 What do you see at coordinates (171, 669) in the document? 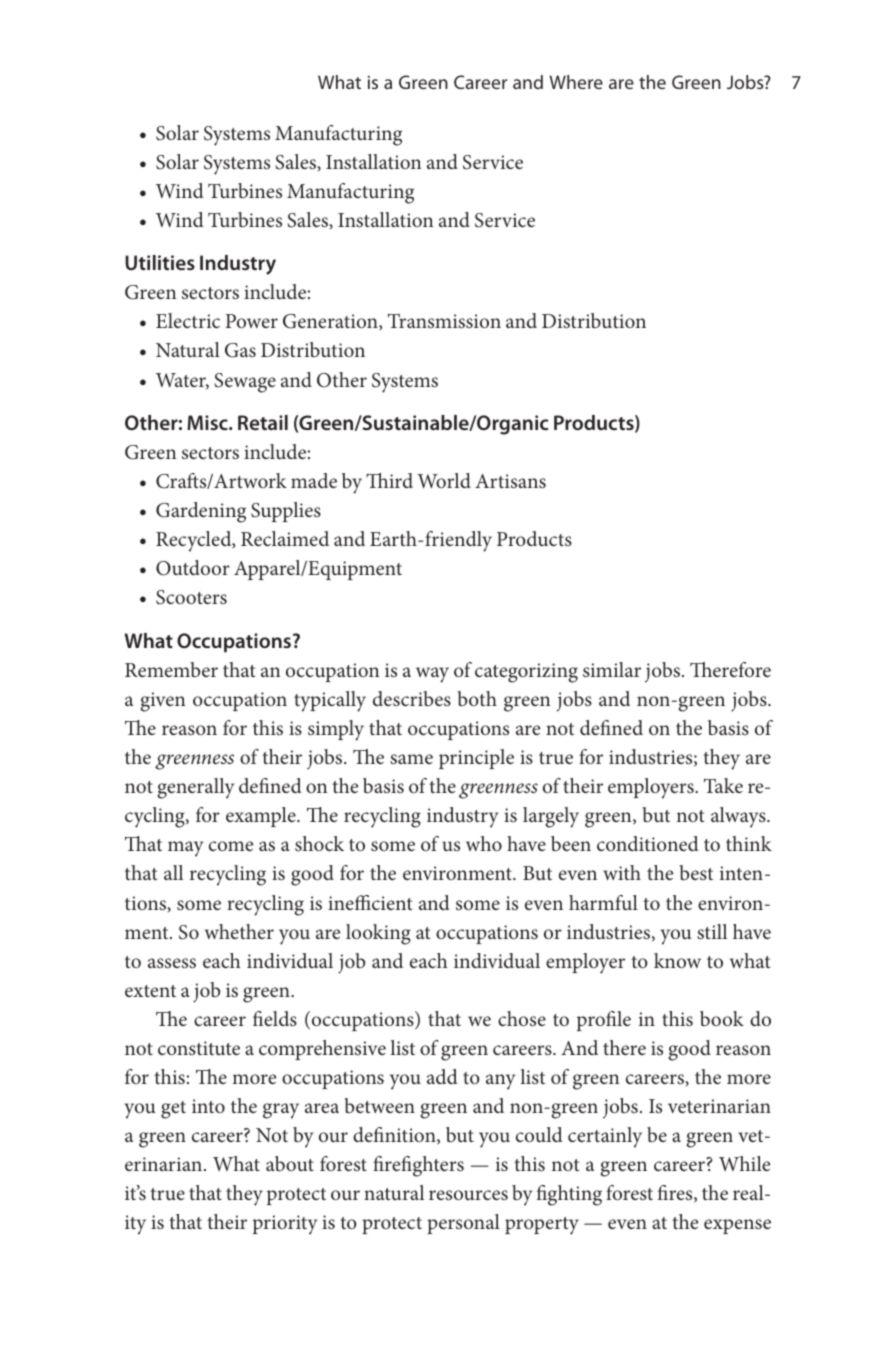
I see `Remember` at bounding box center [171, 669].
